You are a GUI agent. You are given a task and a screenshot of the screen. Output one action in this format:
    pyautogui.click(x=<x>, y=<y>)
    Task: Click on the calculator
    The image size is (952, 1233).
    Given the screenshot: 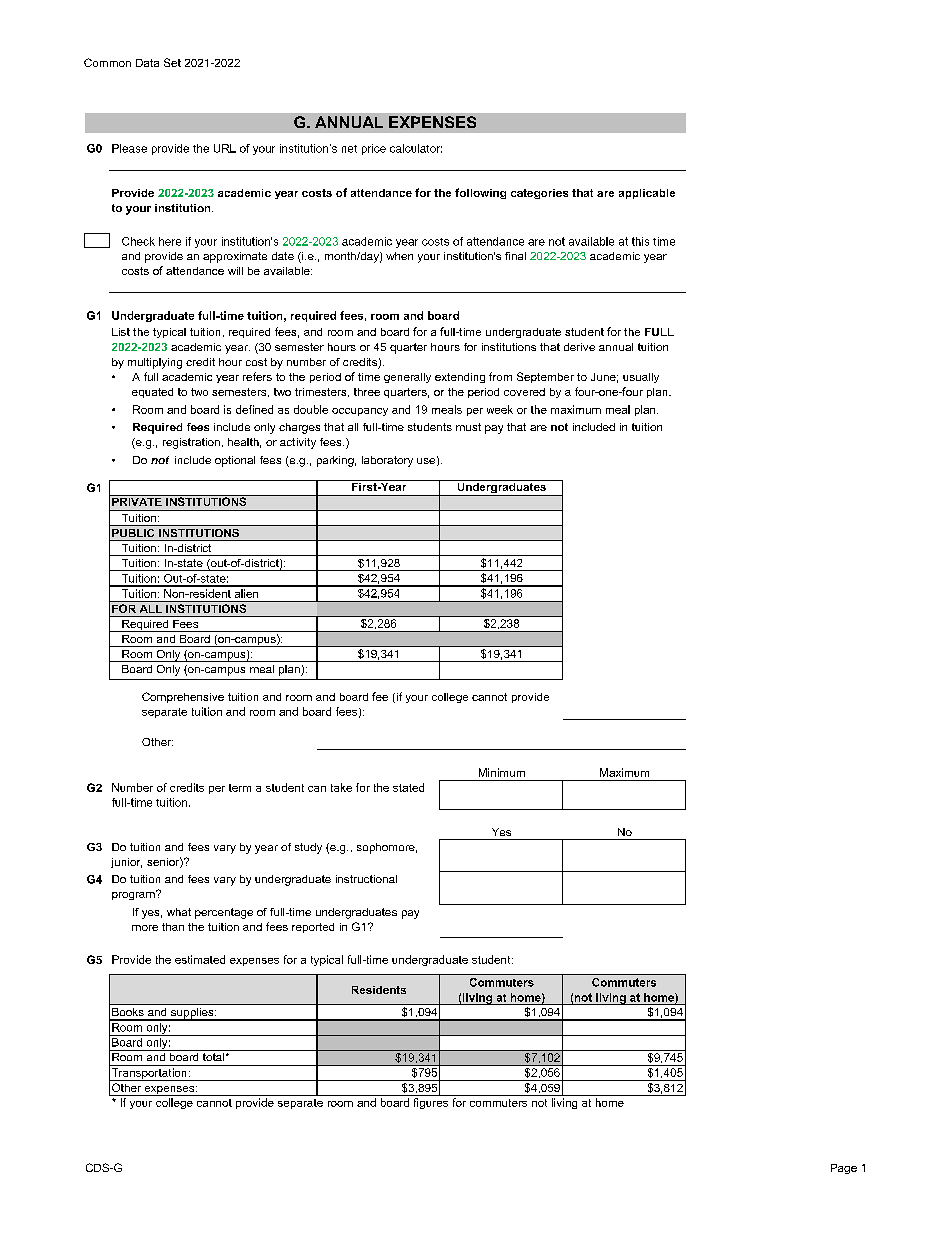 What is the action you would take?
    pyautogui.click(x=416, y=148)
